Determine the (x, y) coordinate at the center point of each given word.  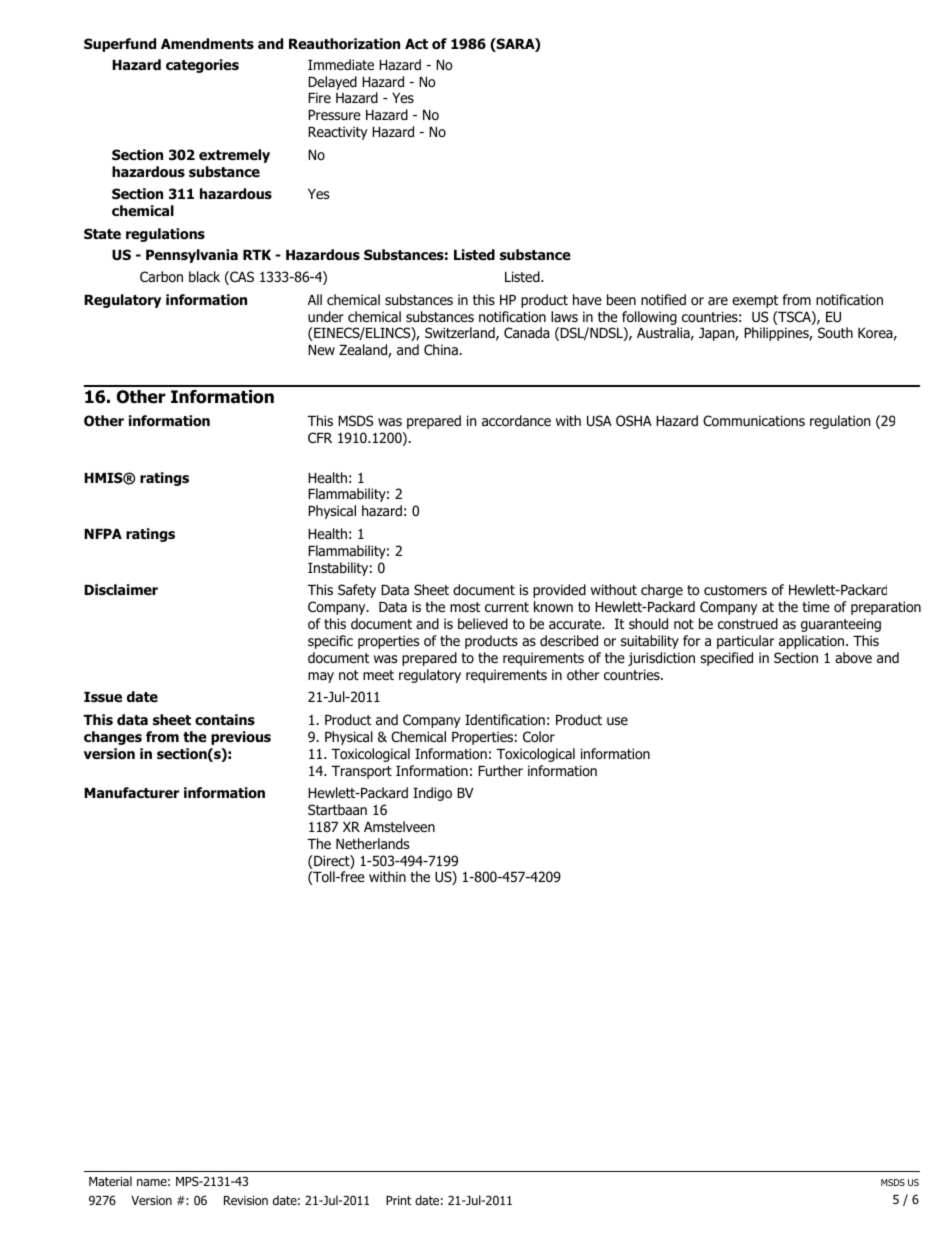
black (204, 276)
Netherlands (372, 843)
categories (202, 66)
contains (225, 720)
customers (735, 590)
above (853, 657)
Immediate (341, 64)
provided (559, 591)
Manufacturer (131, 792)
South (835, 332)
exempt (755, 301)
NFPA (103, 534)
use (617, 721)
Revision (246, 1200)
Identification (505, 719)
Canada (527, 332)
